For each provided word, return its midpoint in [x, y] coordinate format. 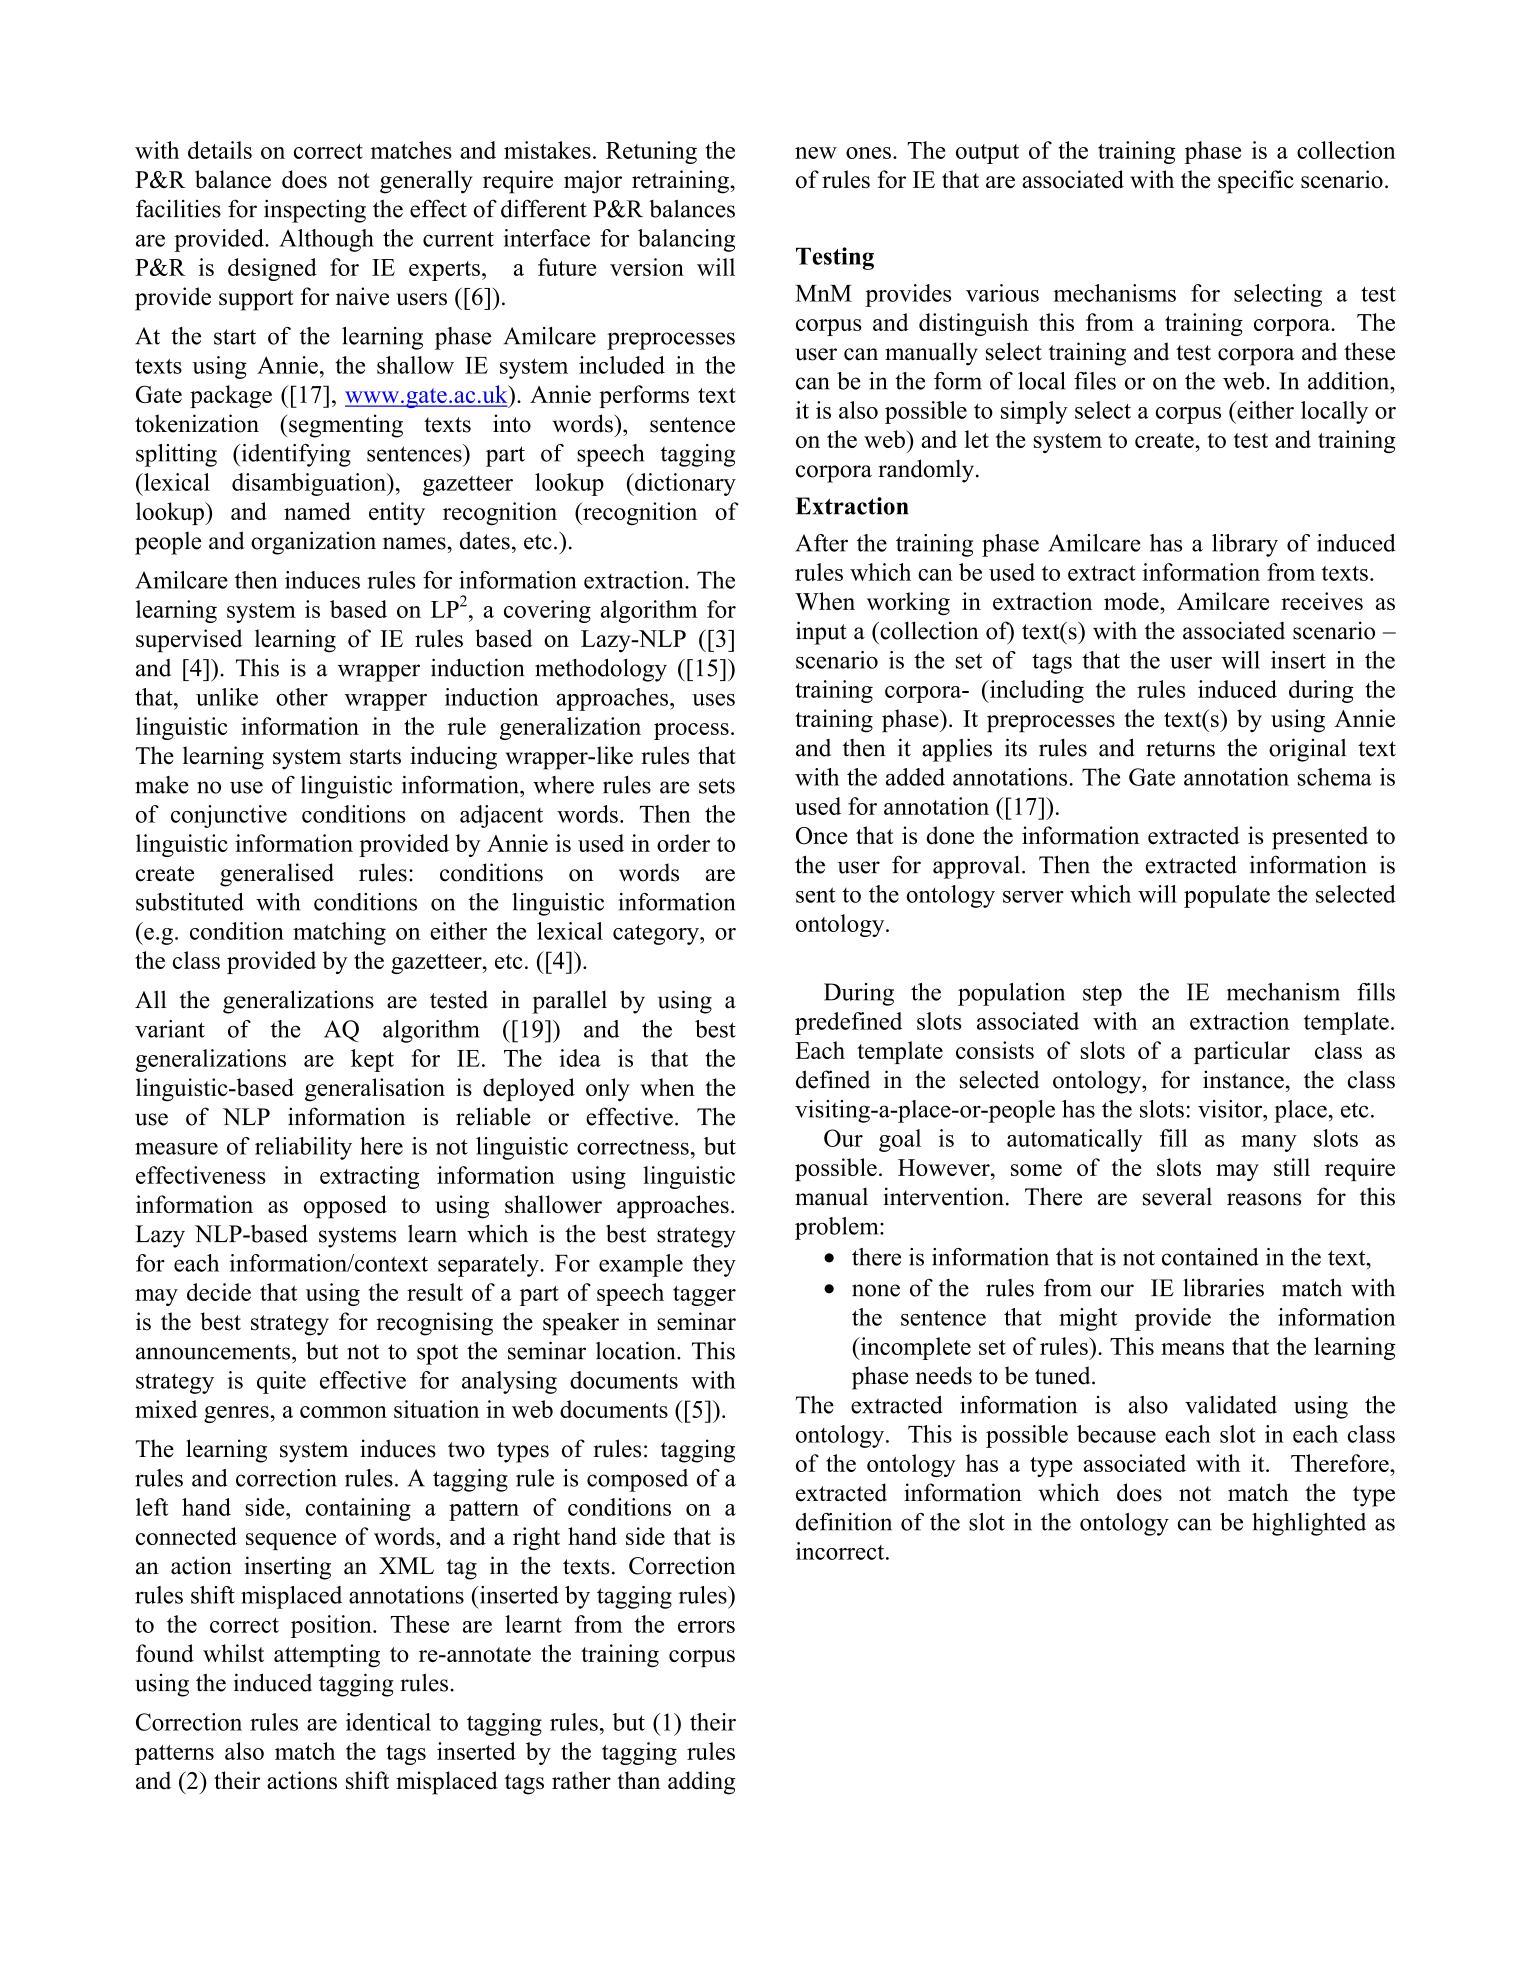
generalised [277, 875]
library [1245, 545]
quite [281, 1382]
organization [313, 543]
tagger [704, 1296]
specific [1256, 182]
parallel [569, 1002]
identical [388, 1722]
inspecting [315, 211]
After [821, 543]
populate [1227, 896]
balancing [686, 240]
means [1192, 1349]
